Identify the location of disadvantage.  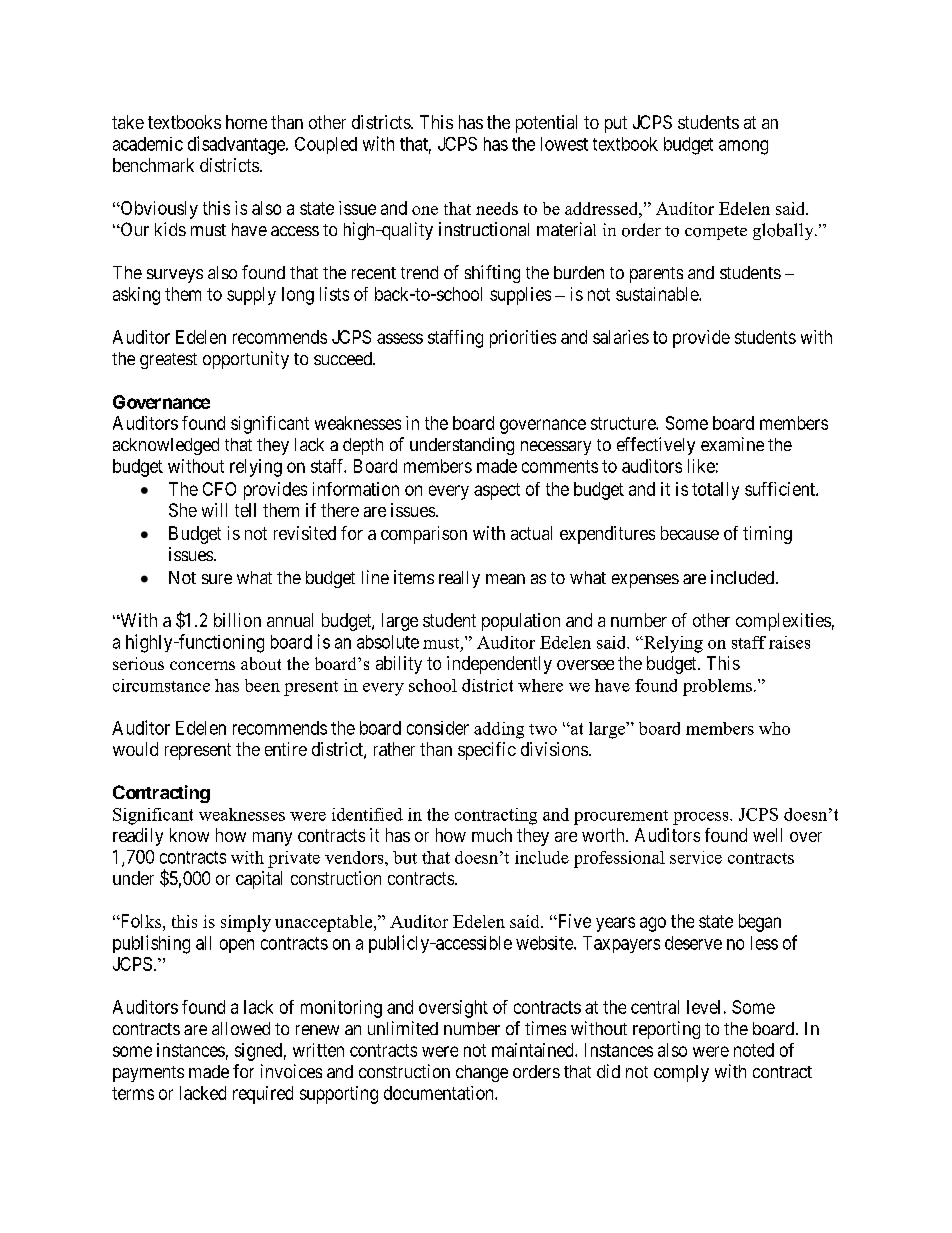
(237, 145).
